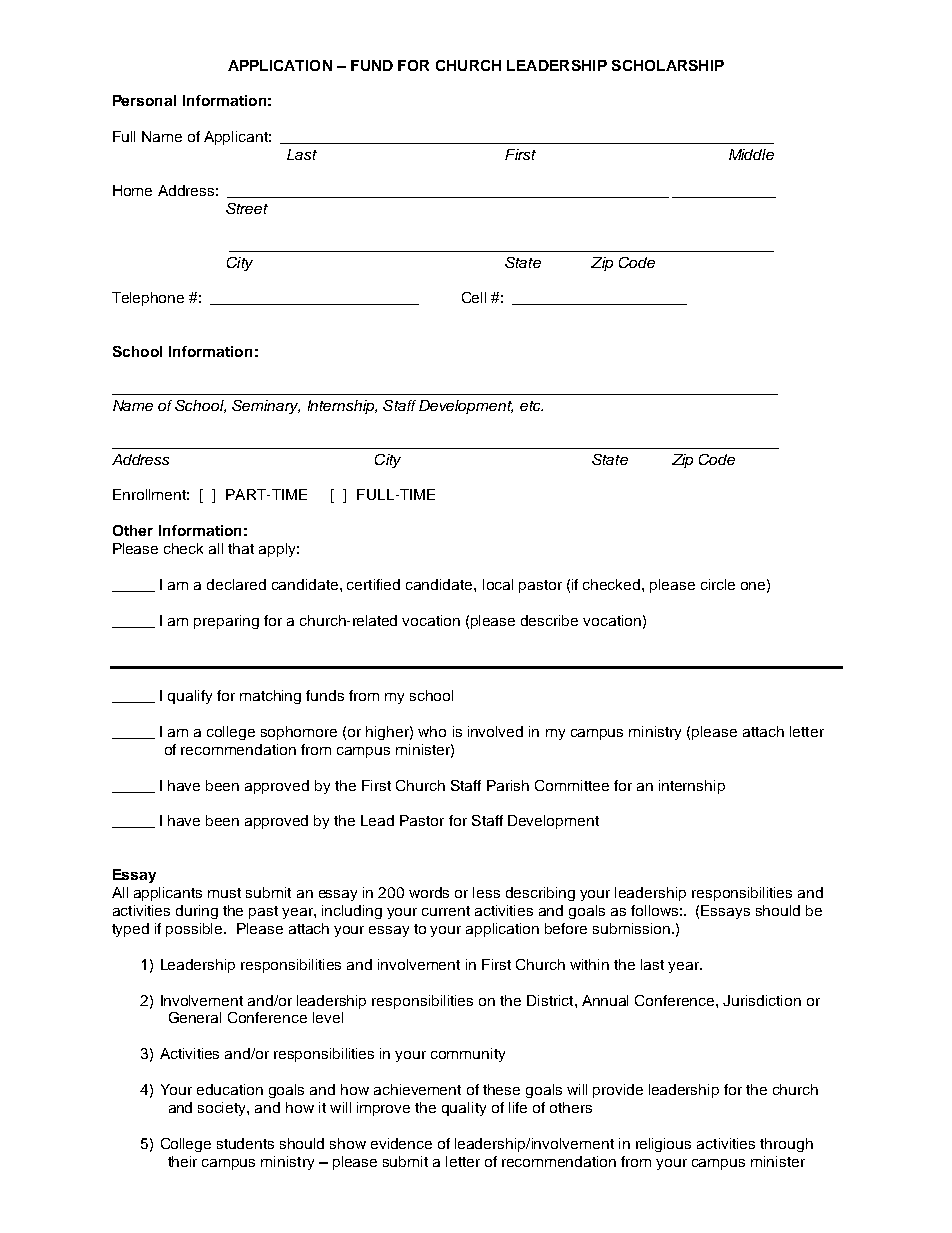 This screenshot has width=952, height=1233. What do you see at coordinates (144, 100) in the screenshot?
I see `Personal` at bounding box center [144, 100].
